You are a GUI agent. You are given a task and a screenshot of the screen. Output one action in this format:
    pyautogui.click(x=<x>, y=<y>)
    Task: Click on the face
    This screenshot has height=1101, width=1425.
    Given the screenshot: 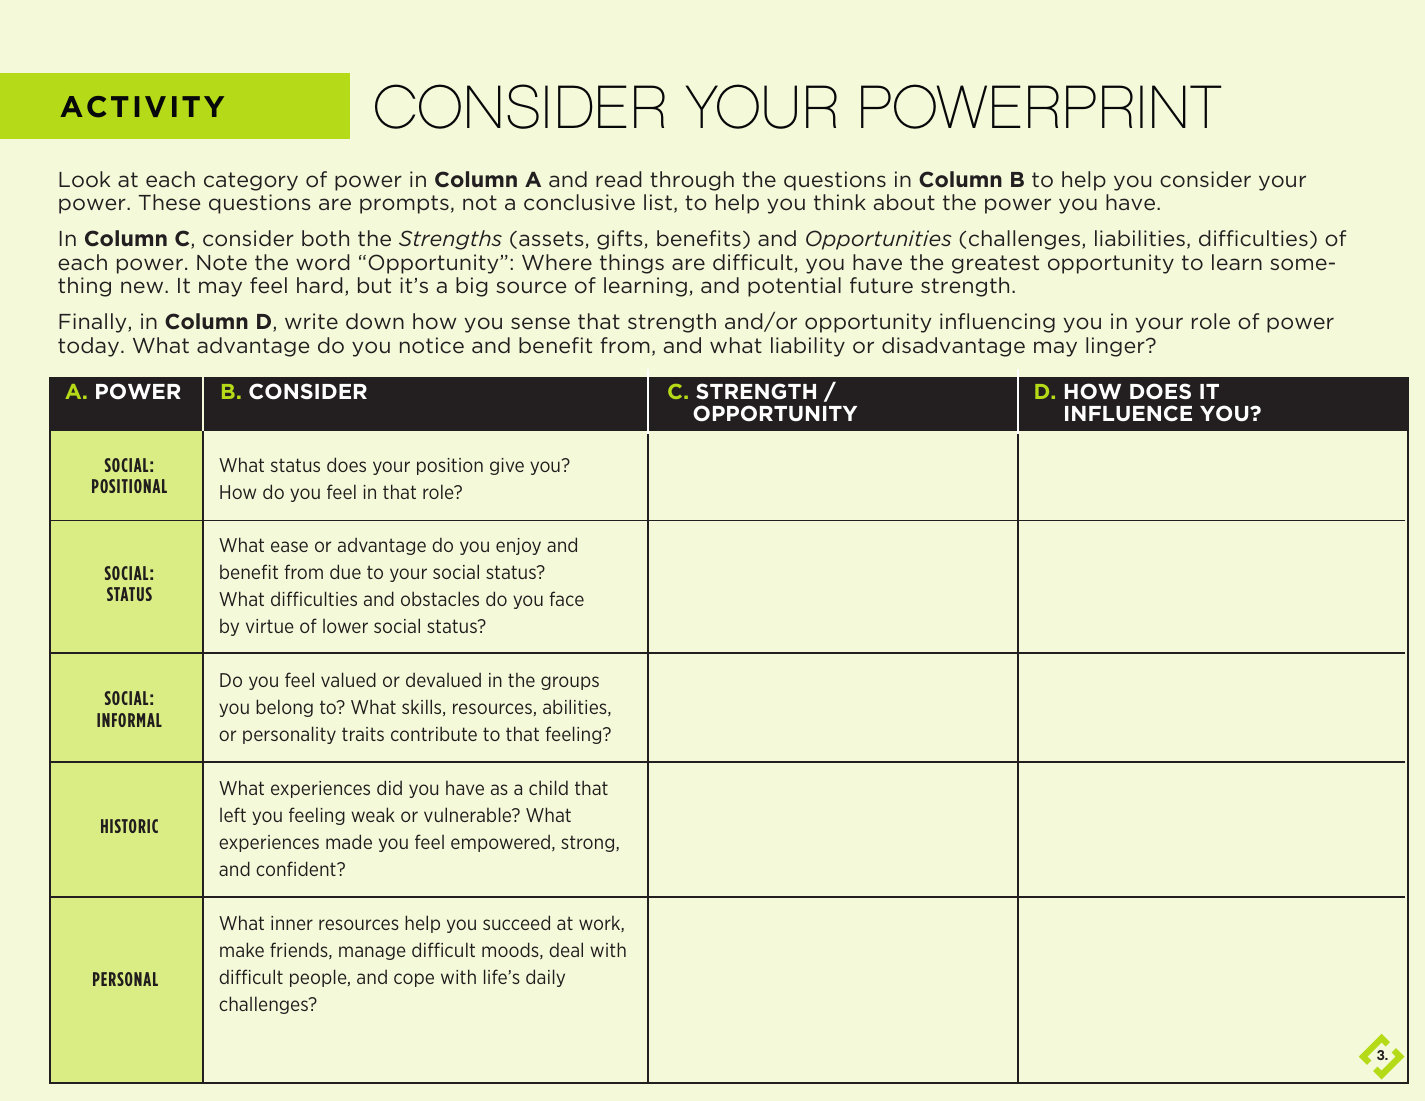 What is the action you would take?
    pyautogui.click(x=566, y=598)
